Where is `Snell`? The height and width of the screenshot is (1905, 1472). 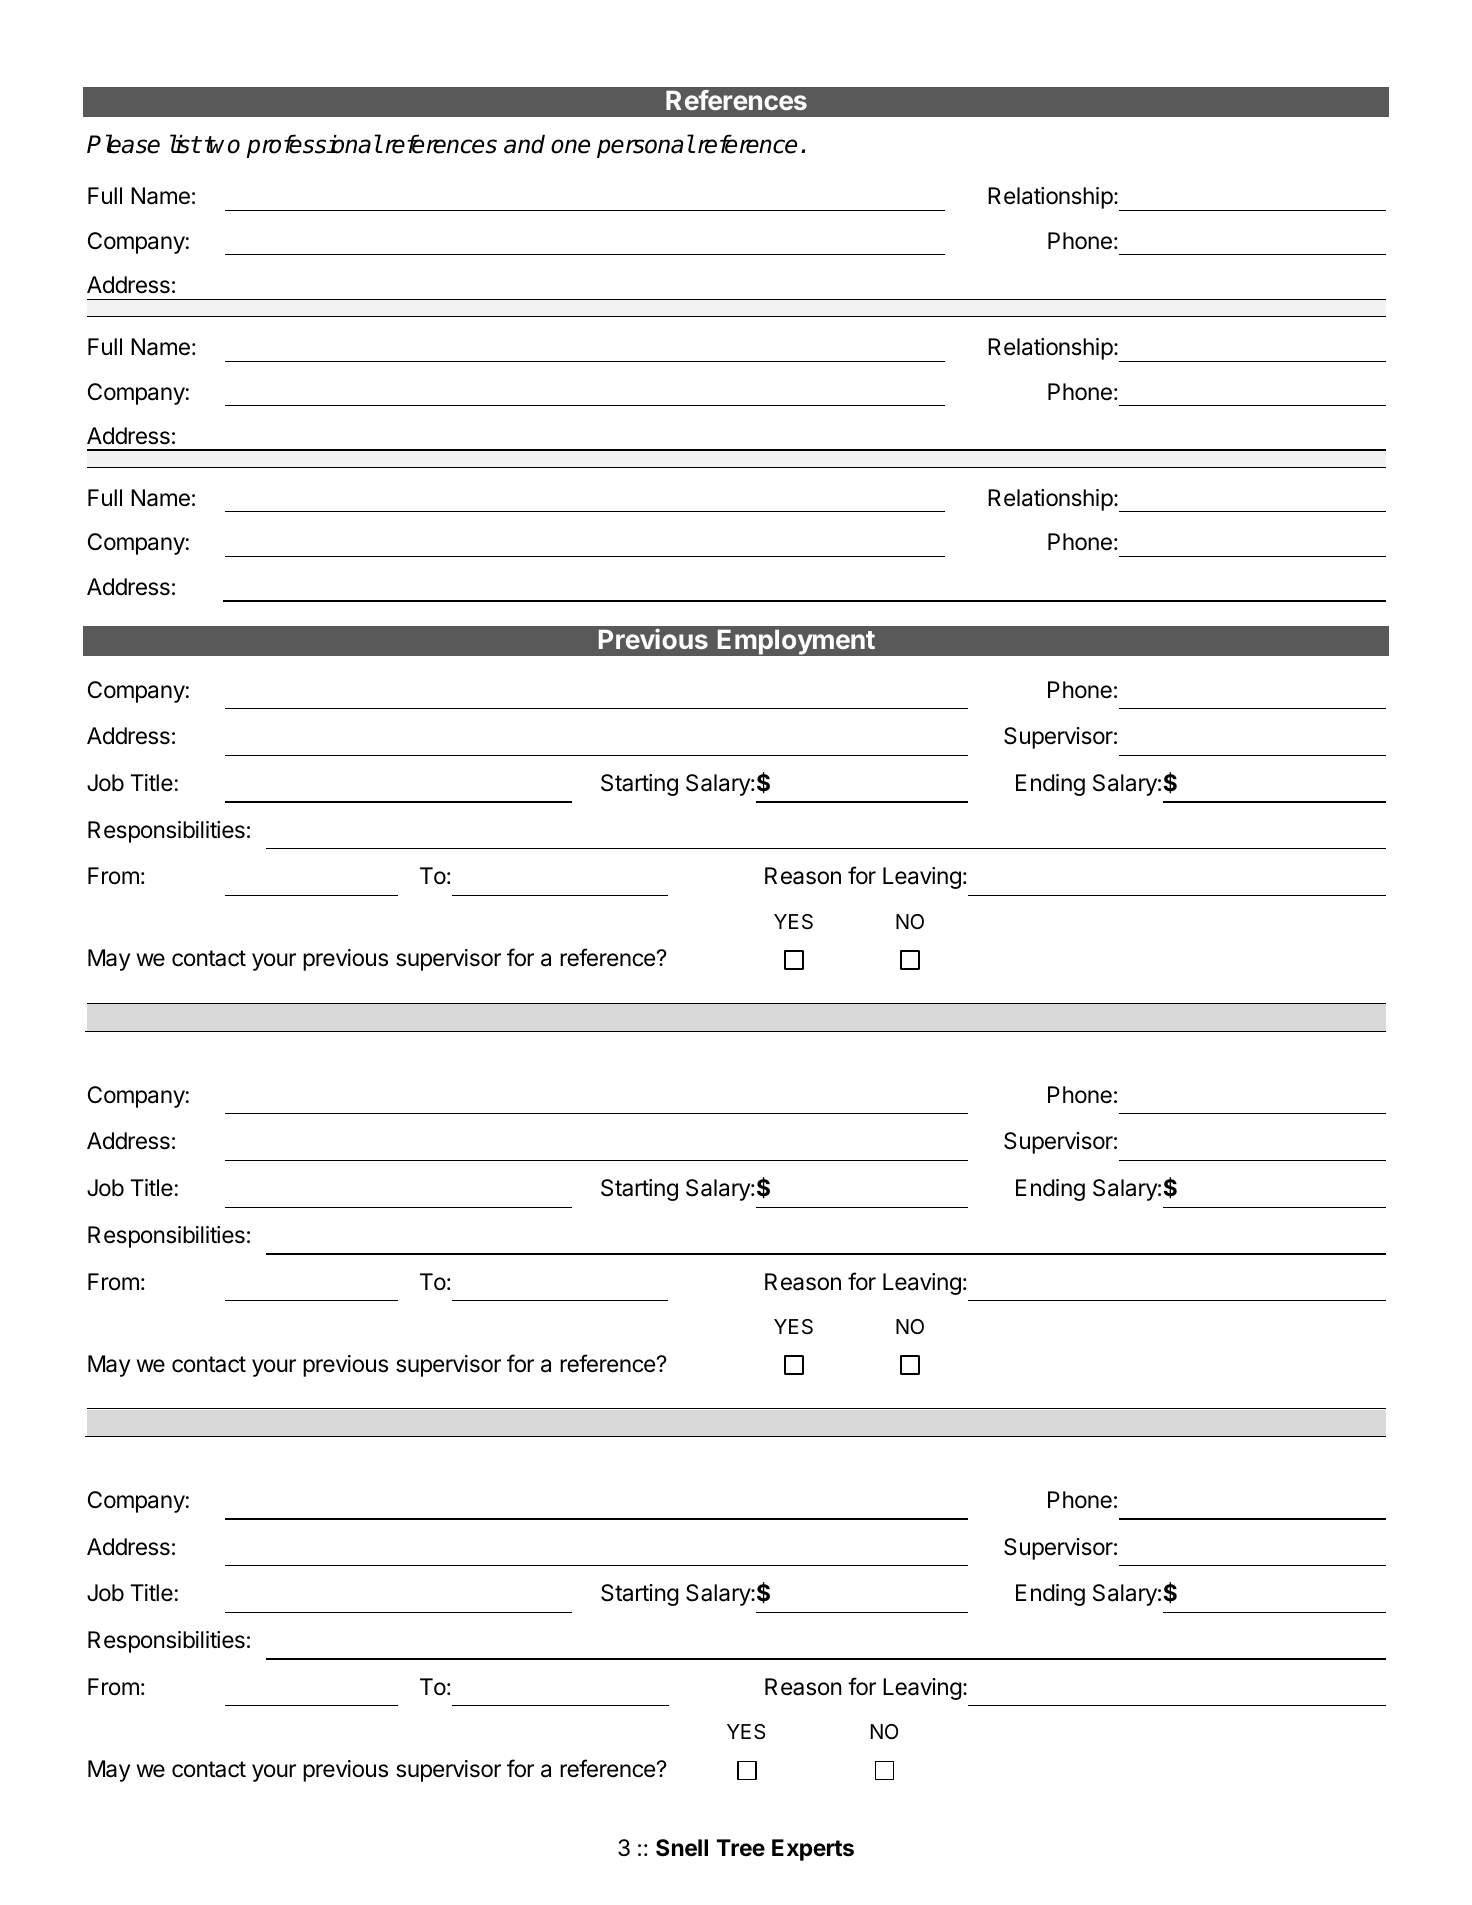
Snell is located at coordinates (682, 1848).
